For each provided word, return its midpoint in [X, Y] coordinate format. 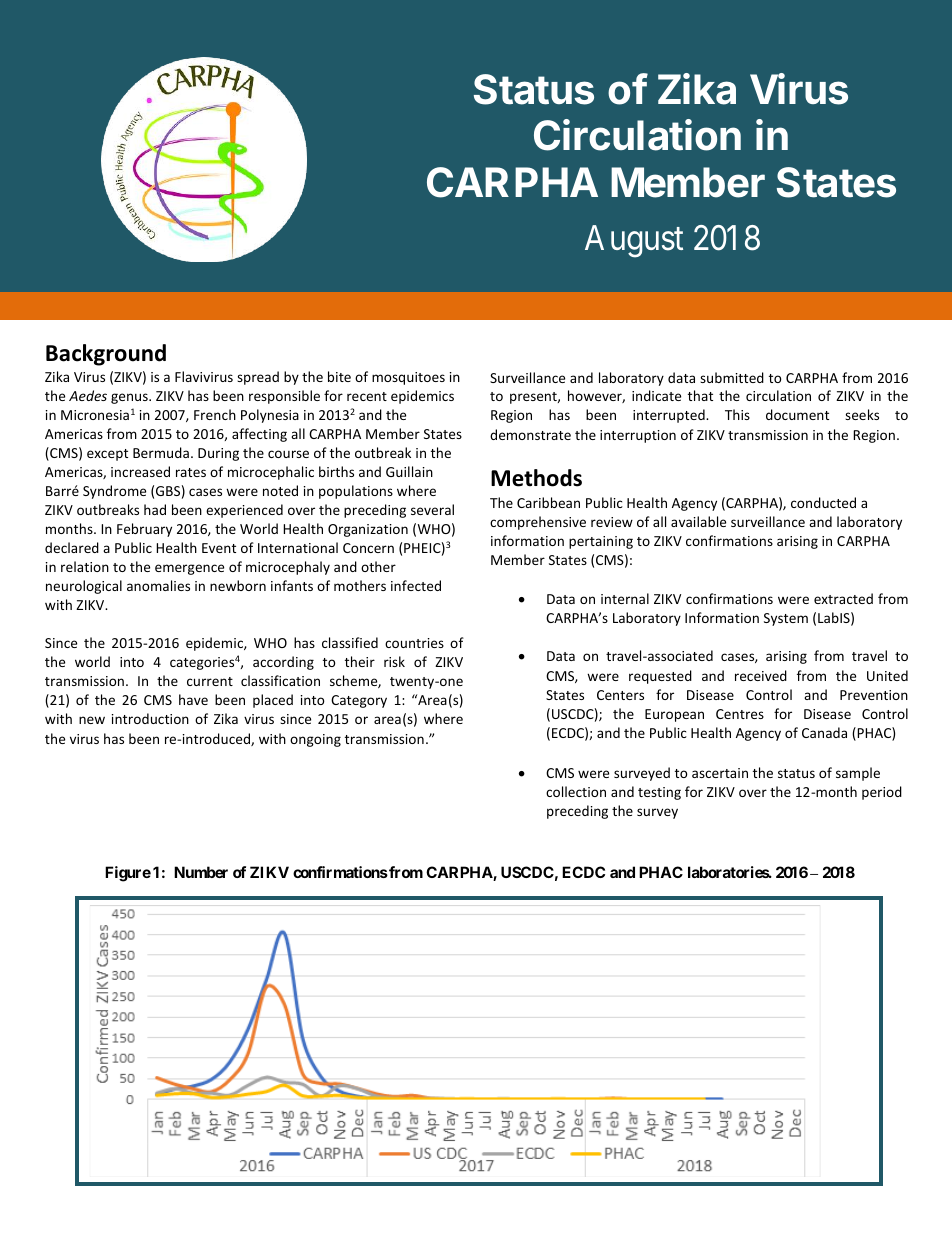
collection [576, 791]
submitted [732, 377]
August [634, 241]
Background [106, 355]
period [882, 793]
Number [201, 872]
